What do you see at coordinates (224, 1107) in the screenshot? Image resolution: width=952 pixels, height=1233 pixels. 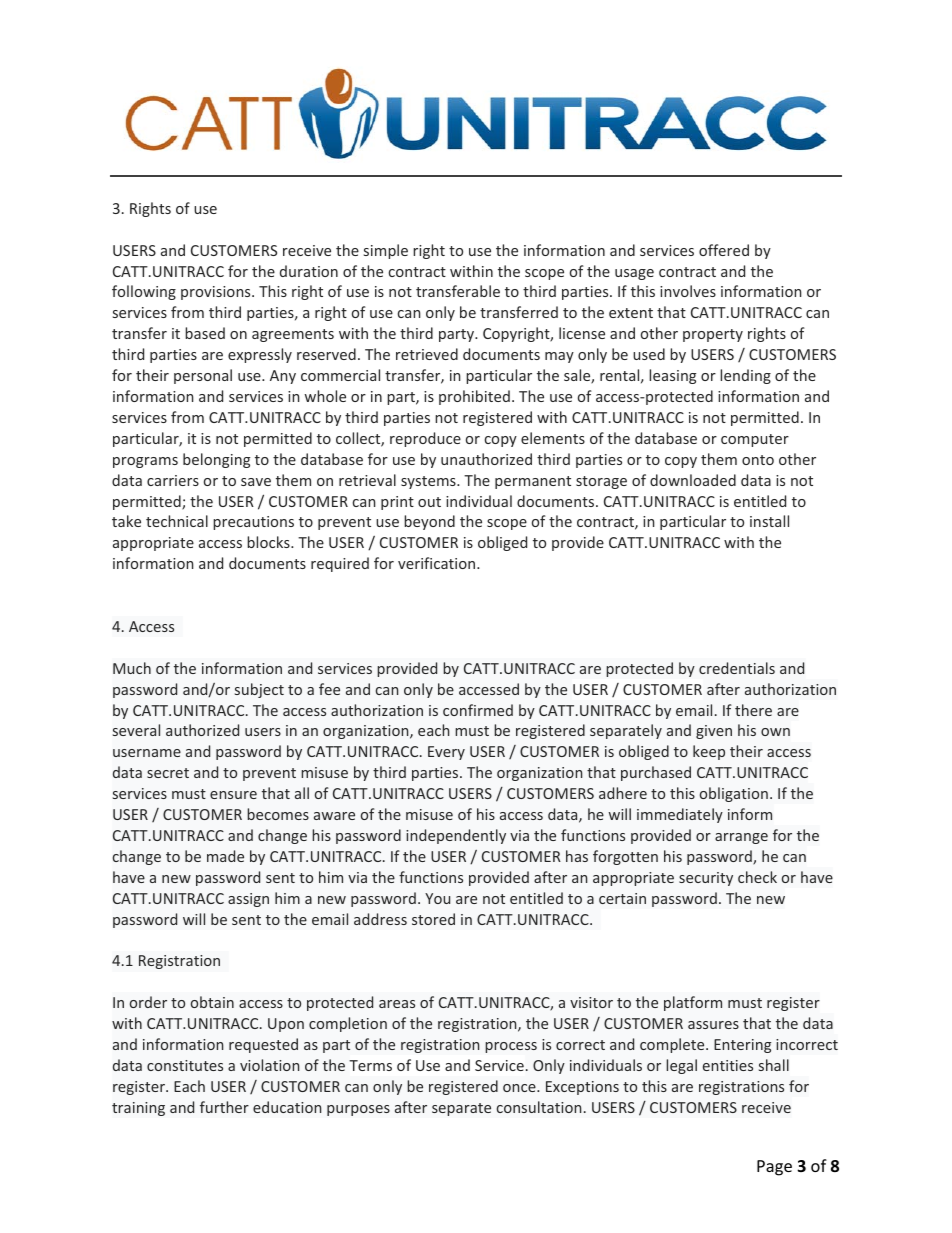 I see `further` at bounding box center [224, 1107].
